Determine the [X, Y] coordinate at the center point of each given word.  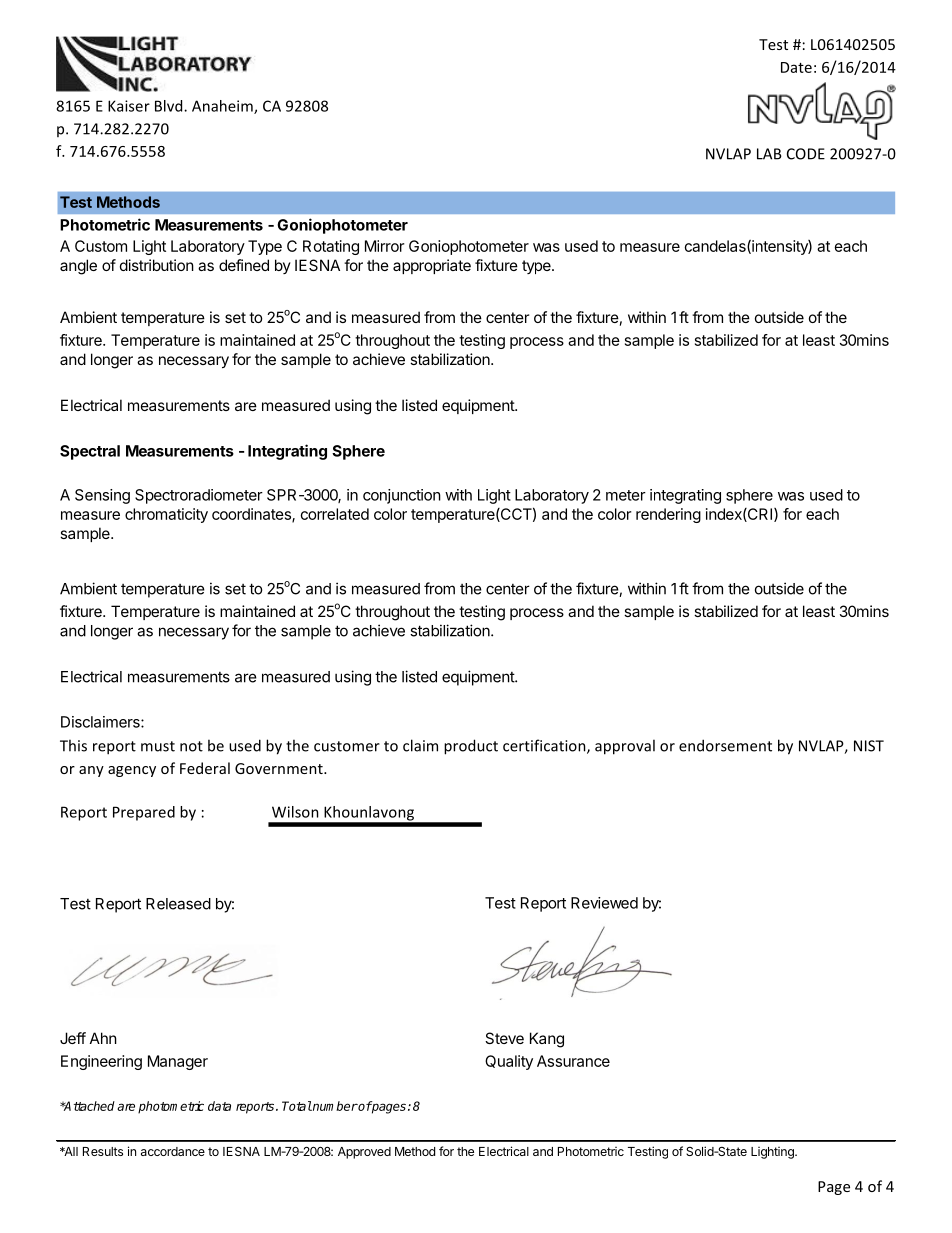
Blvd [170, 106]
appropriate [432, 266]
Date [796, 67]
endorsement [725, 745]
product [471, 747]
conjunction [402, 496]
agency [132, 771]
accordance [173, 1151]
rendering [668, 515]
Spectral [90, 452]
